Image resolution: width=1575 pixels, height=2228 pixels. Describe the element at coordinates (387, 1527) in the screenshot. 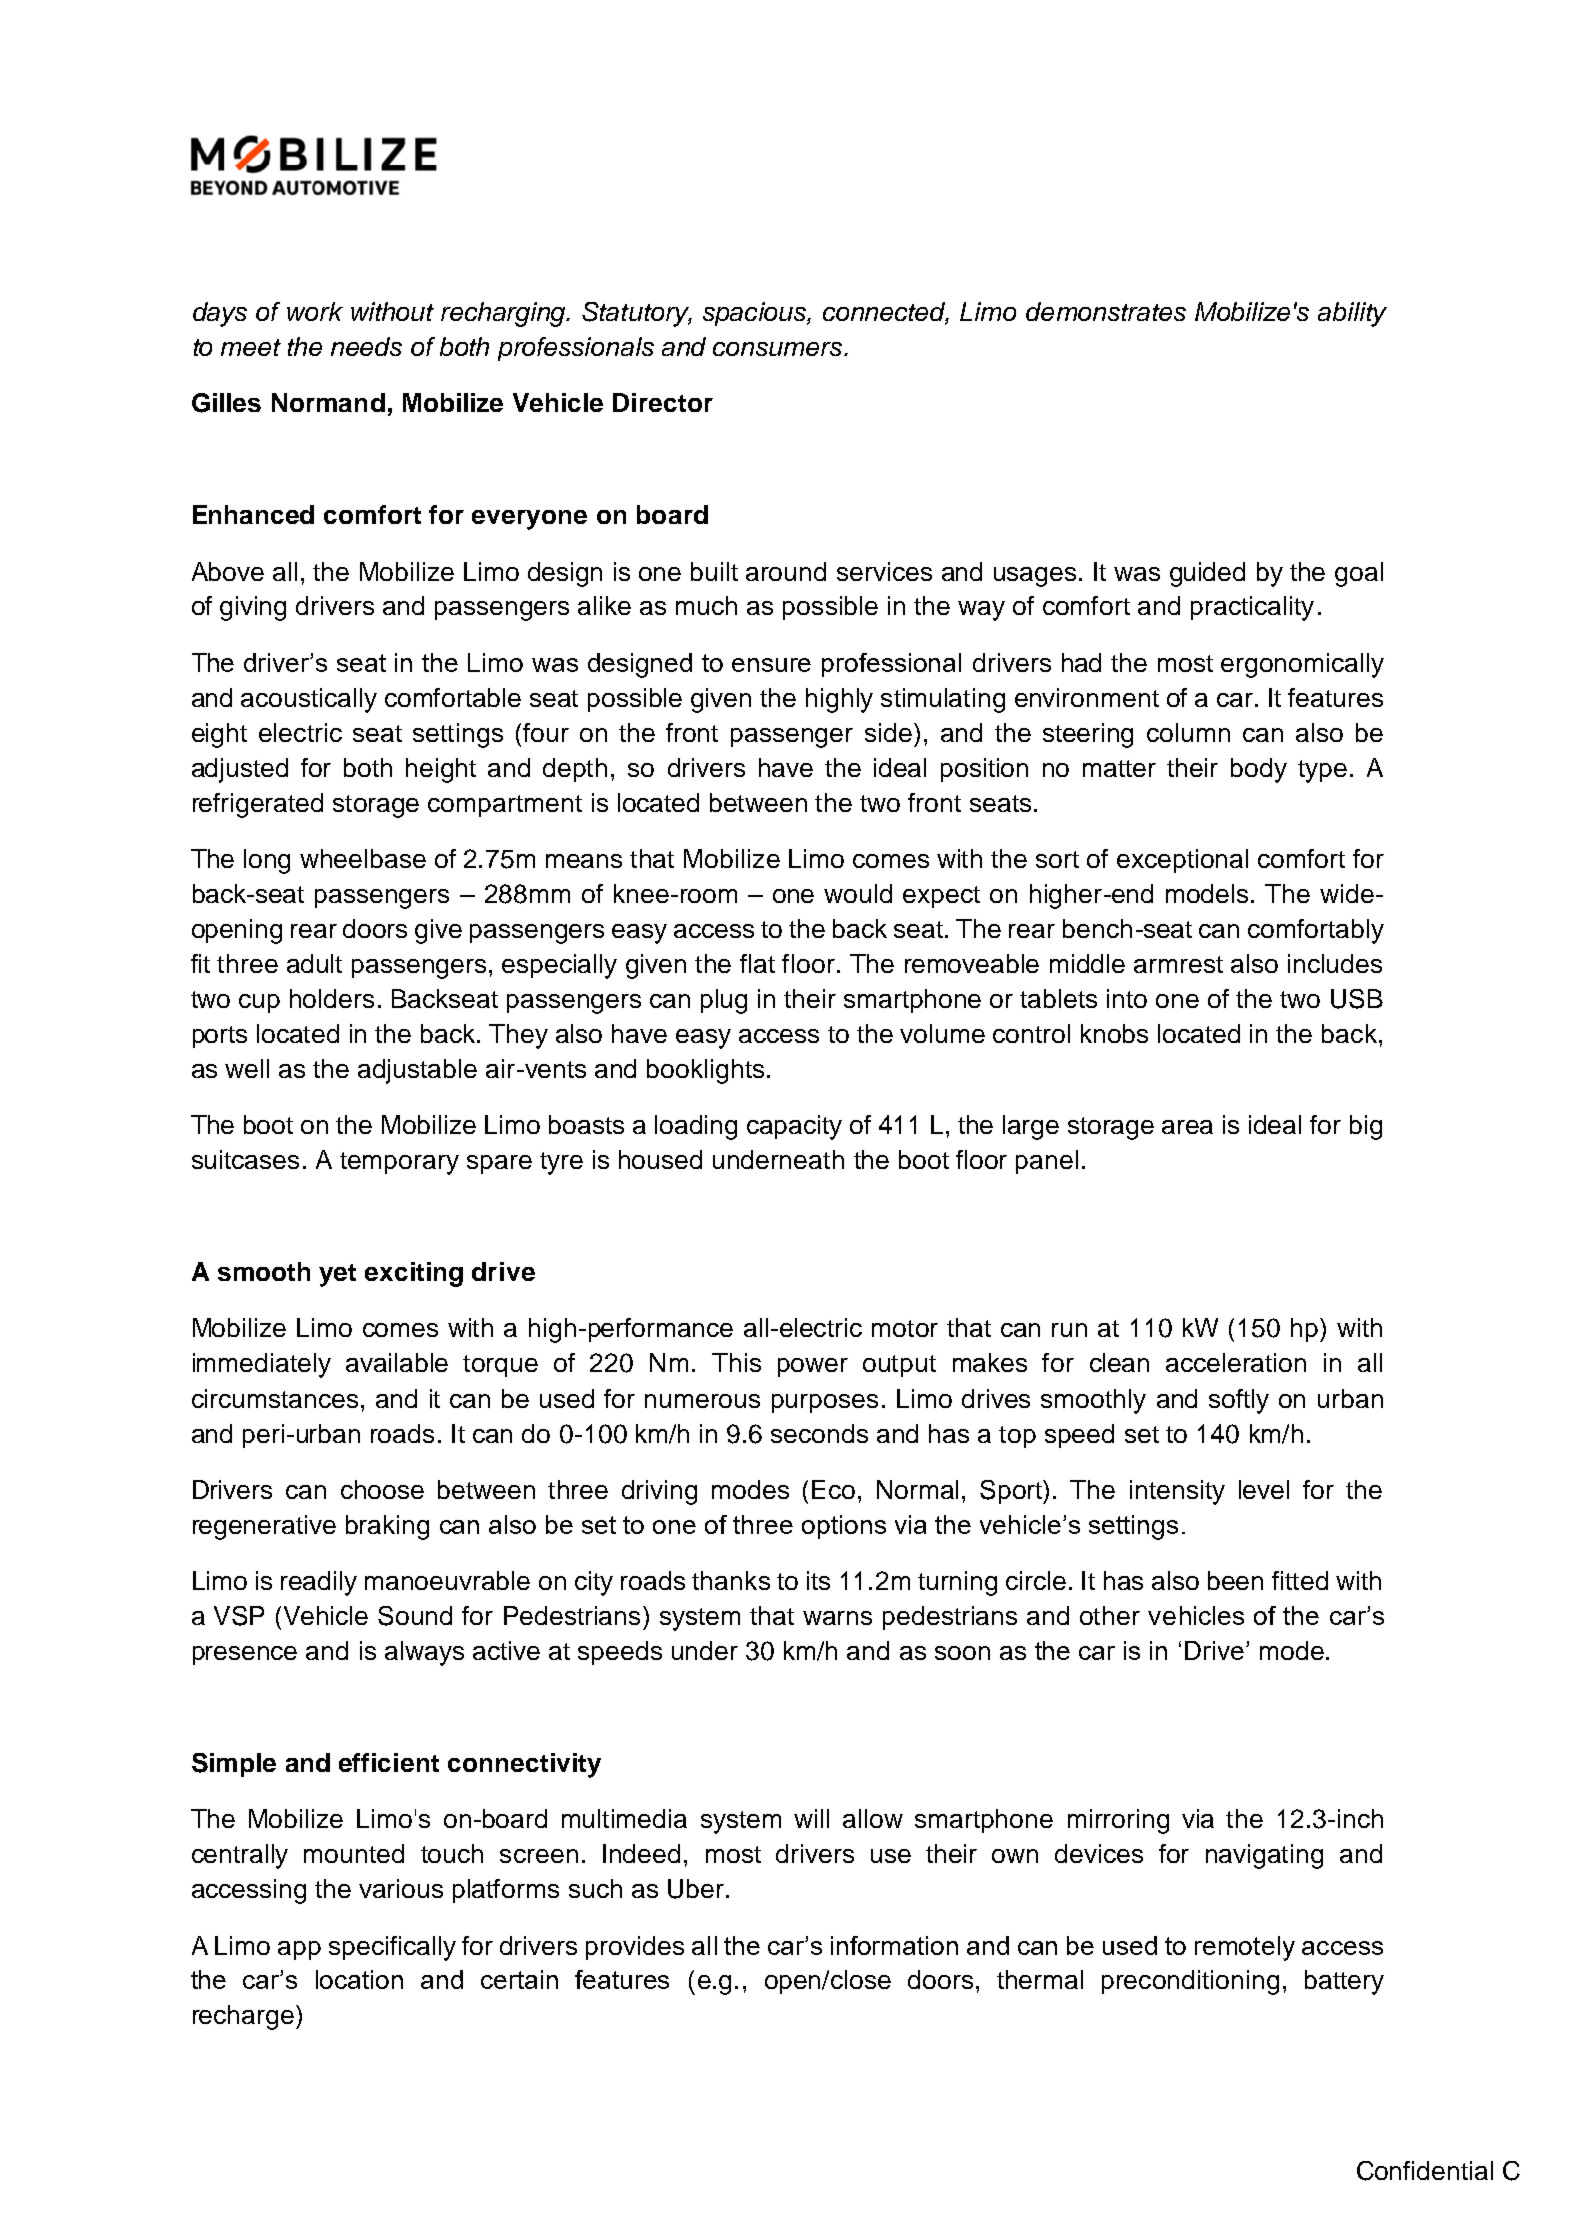

I see `braking` at that location.
